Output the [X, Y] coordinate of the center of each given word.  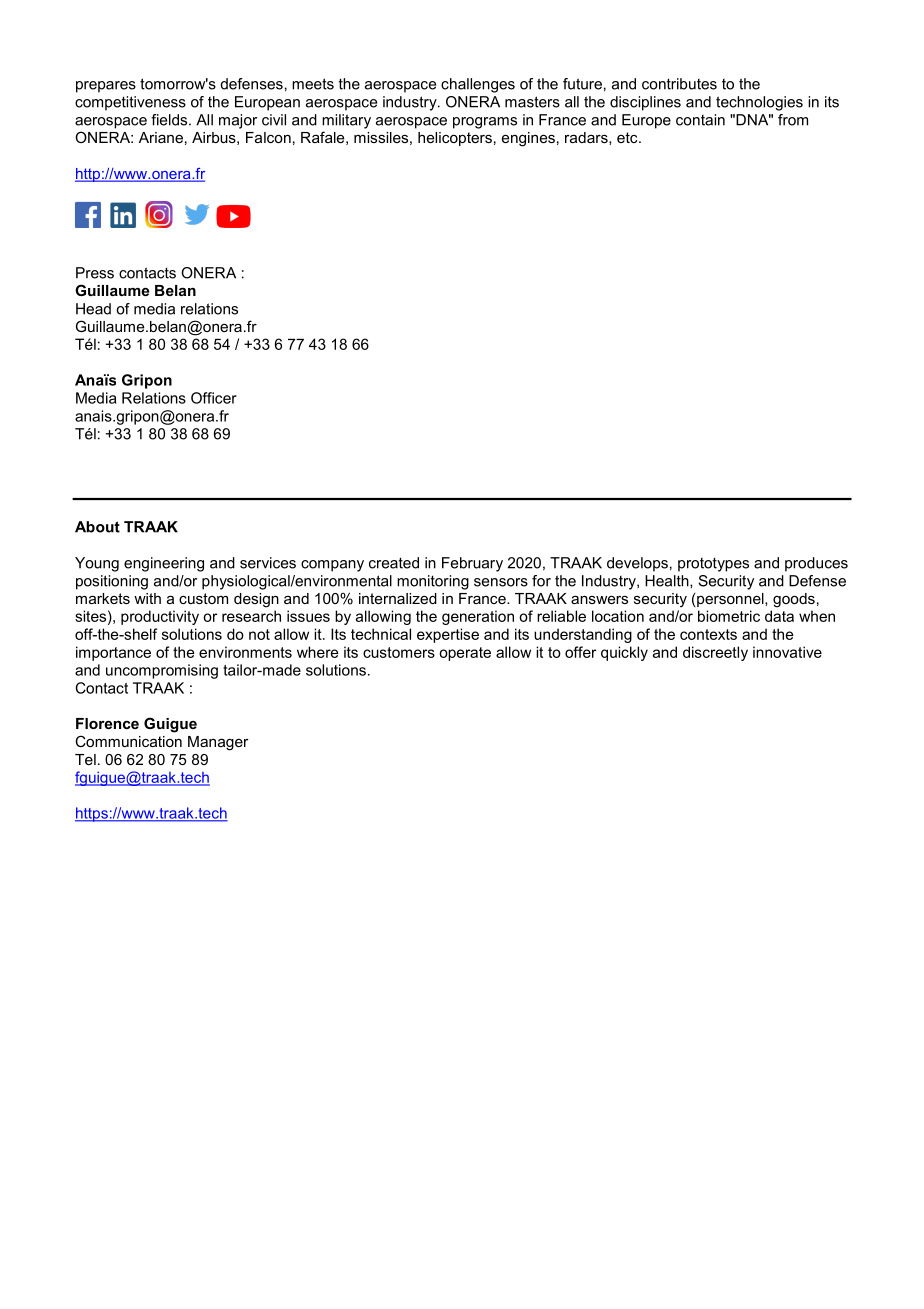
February [472, 564]
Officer [214, 398]
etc [628, 137]
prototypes [713, 564]
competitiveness [130, 103]
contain [700, 120]
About [97, 527]
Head [93, 309]
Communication [128, 741]
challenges [478, 85]
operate [465, 654]
